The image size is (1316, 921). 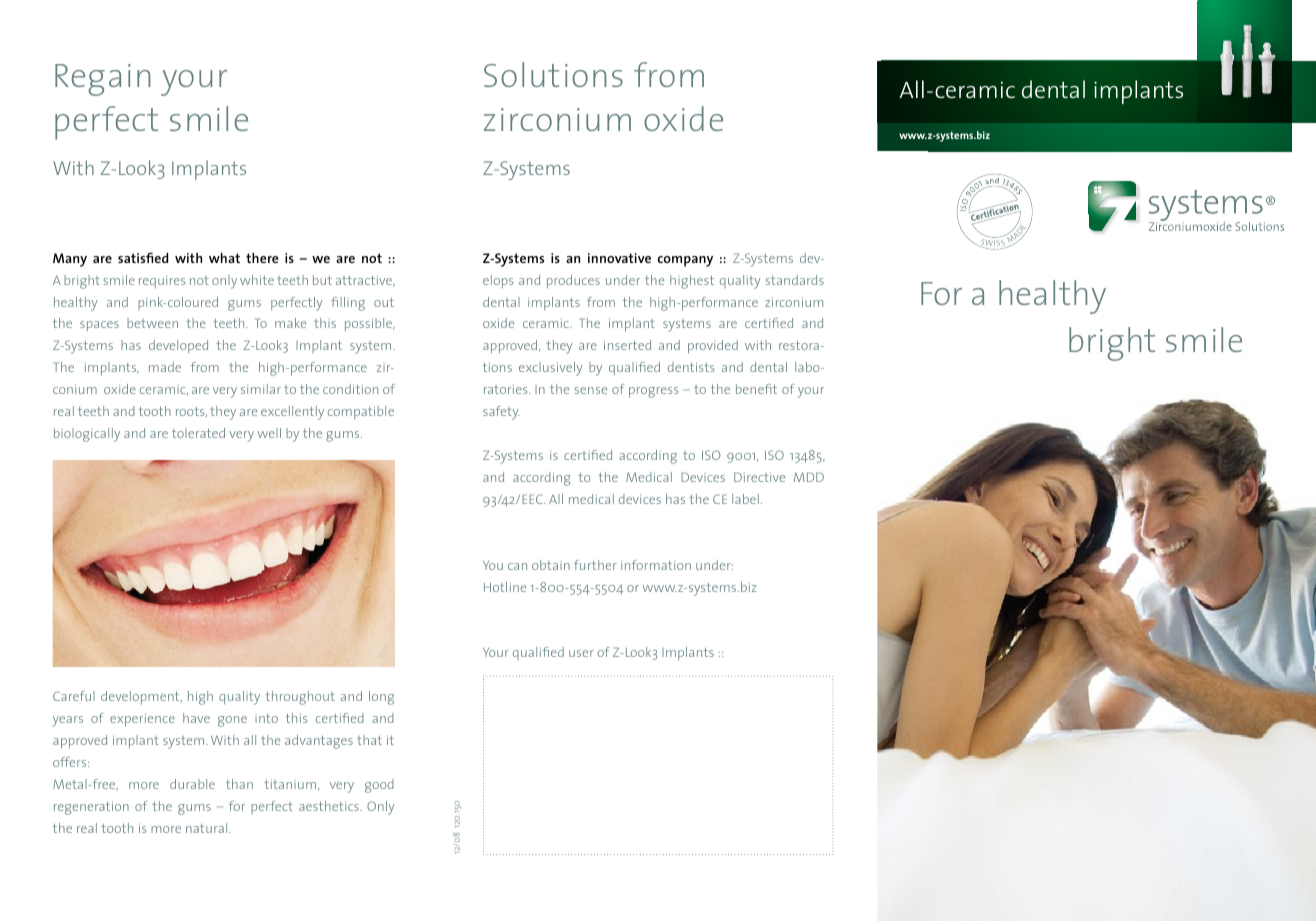 What do you see at coordinates (656, 565) in the document?
I see `information` at bounding box center [656, 565].
